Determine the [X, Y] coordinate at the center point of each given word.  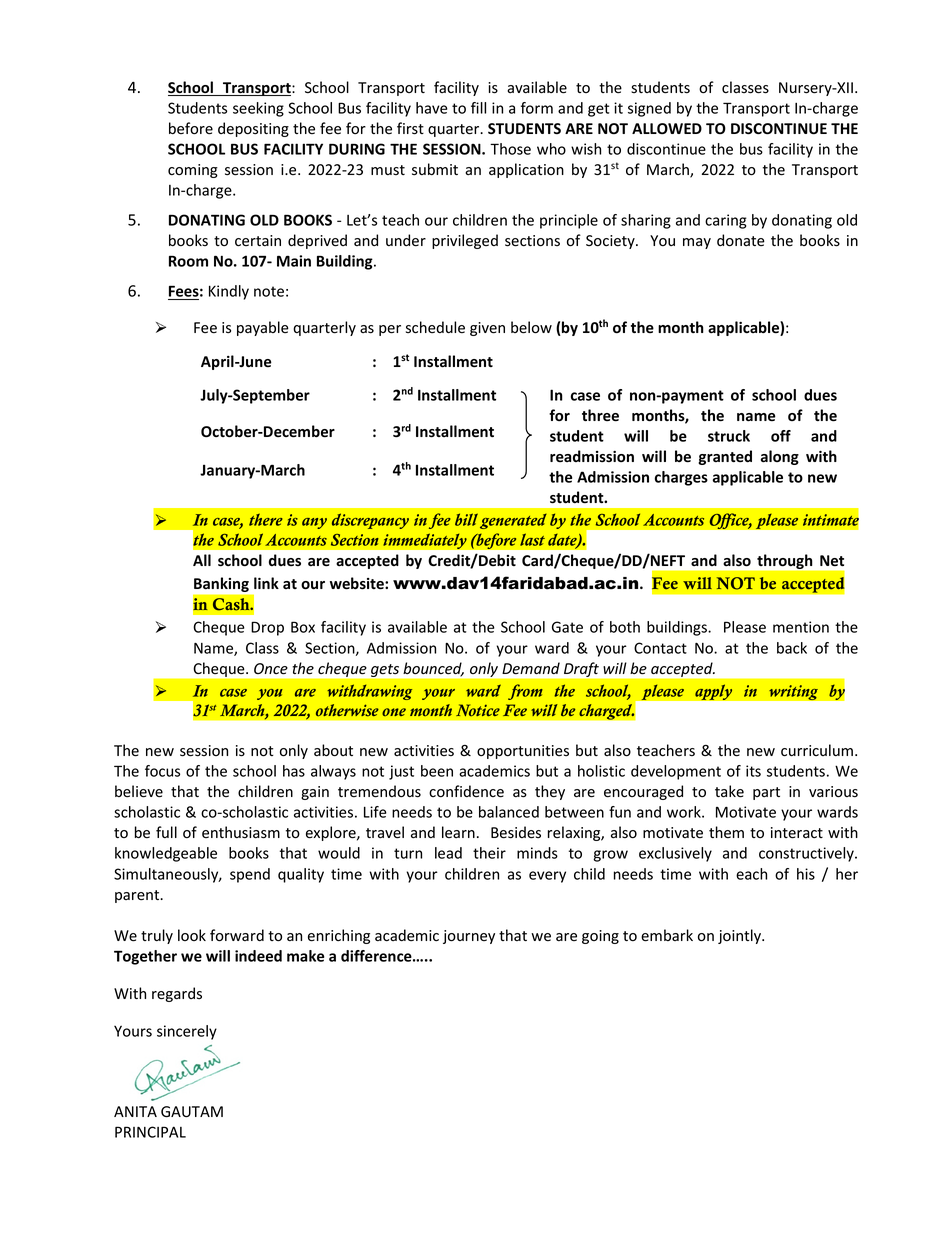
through [784, 561]
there [266, 520]
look [192, 935]
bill [466, 519]
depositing [253, 129]
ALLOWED [667, 128]
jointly [741, 936]
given [487, 329]
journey [469, 937]
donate [741, 240]
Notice [478, 710]
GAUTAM [192, 1112]
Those [510, 149]
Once [271, 669]
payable [263, 328]
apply [714, 692]
